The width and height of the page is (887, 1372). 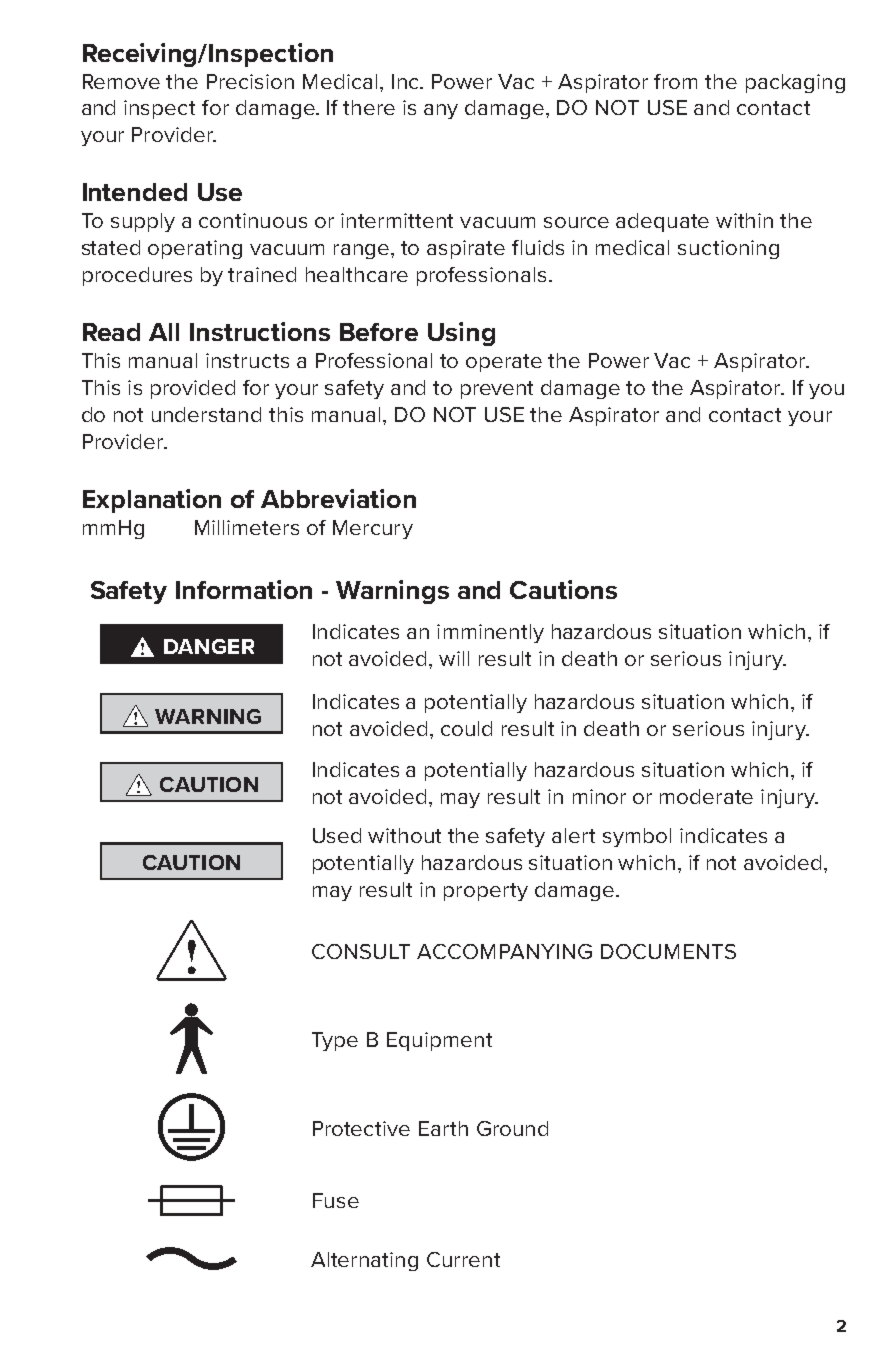 I want to click on prevent, so click(x=497, y=390).
